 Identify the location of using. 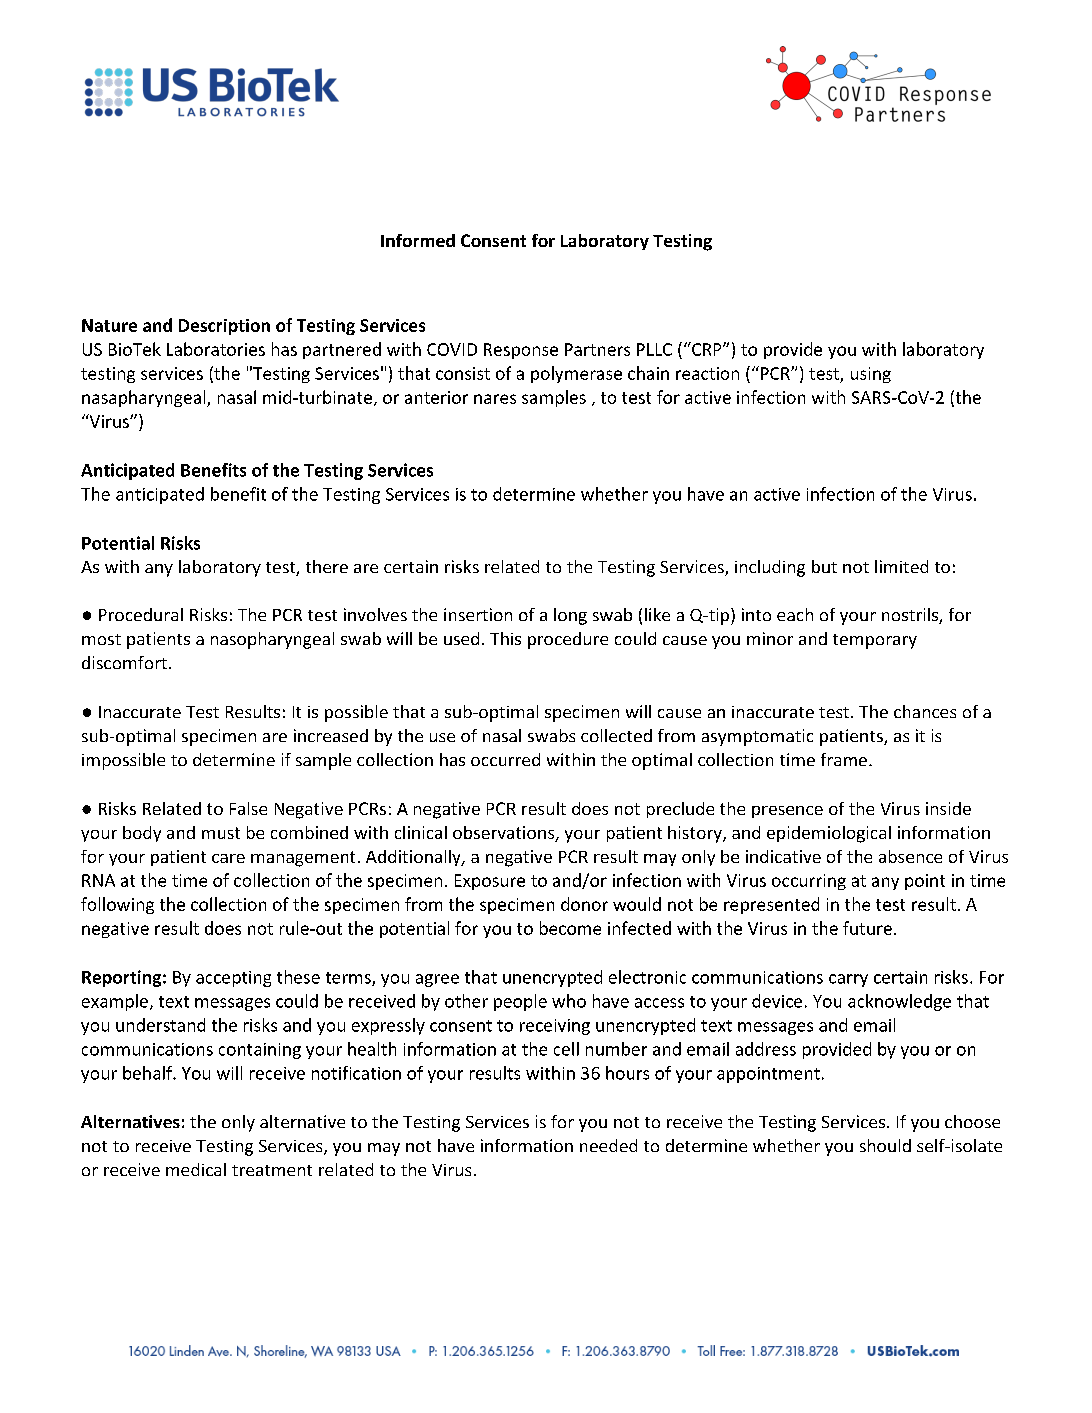
(871, 375).
